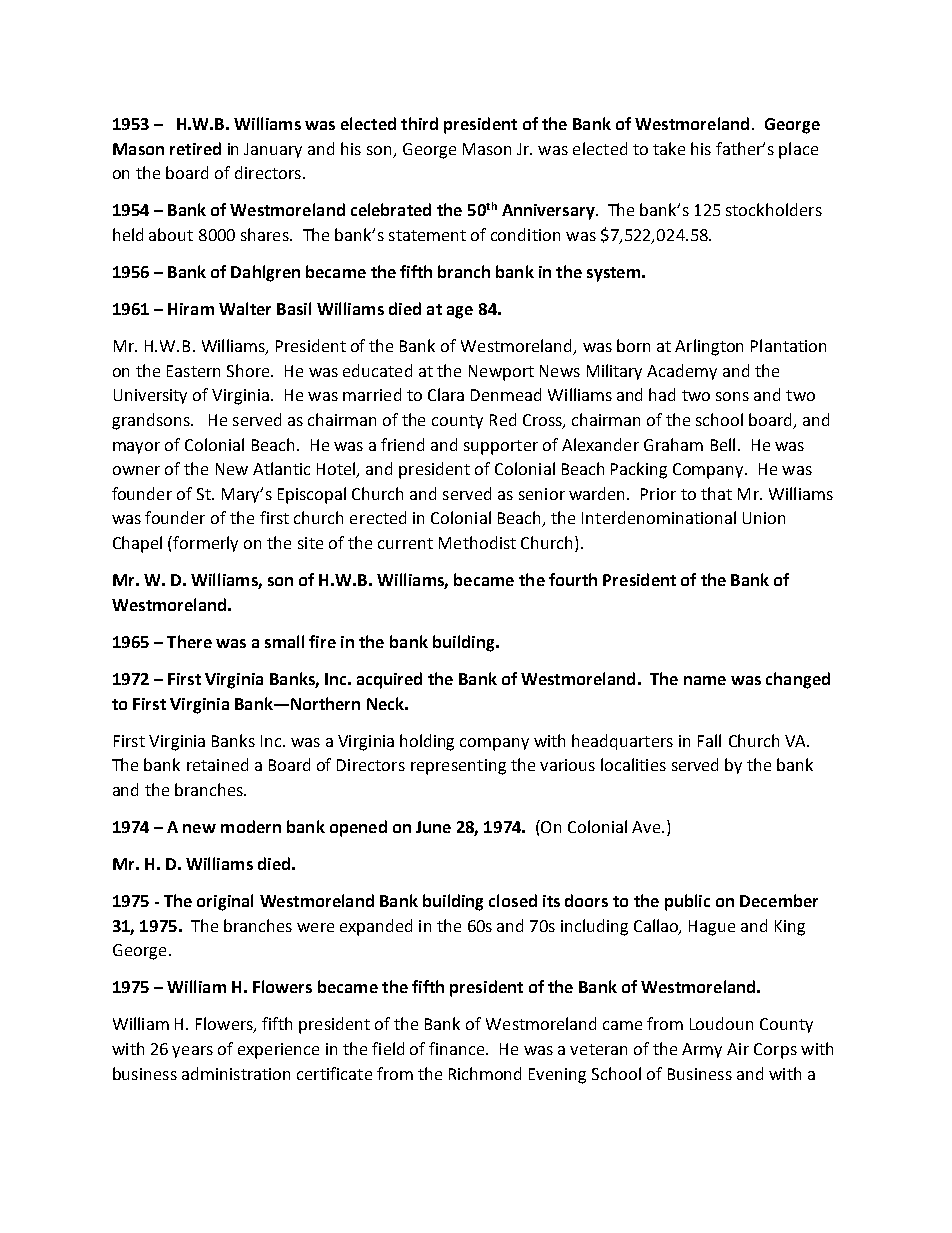  I want to click on Academy, so click(682, 372).
